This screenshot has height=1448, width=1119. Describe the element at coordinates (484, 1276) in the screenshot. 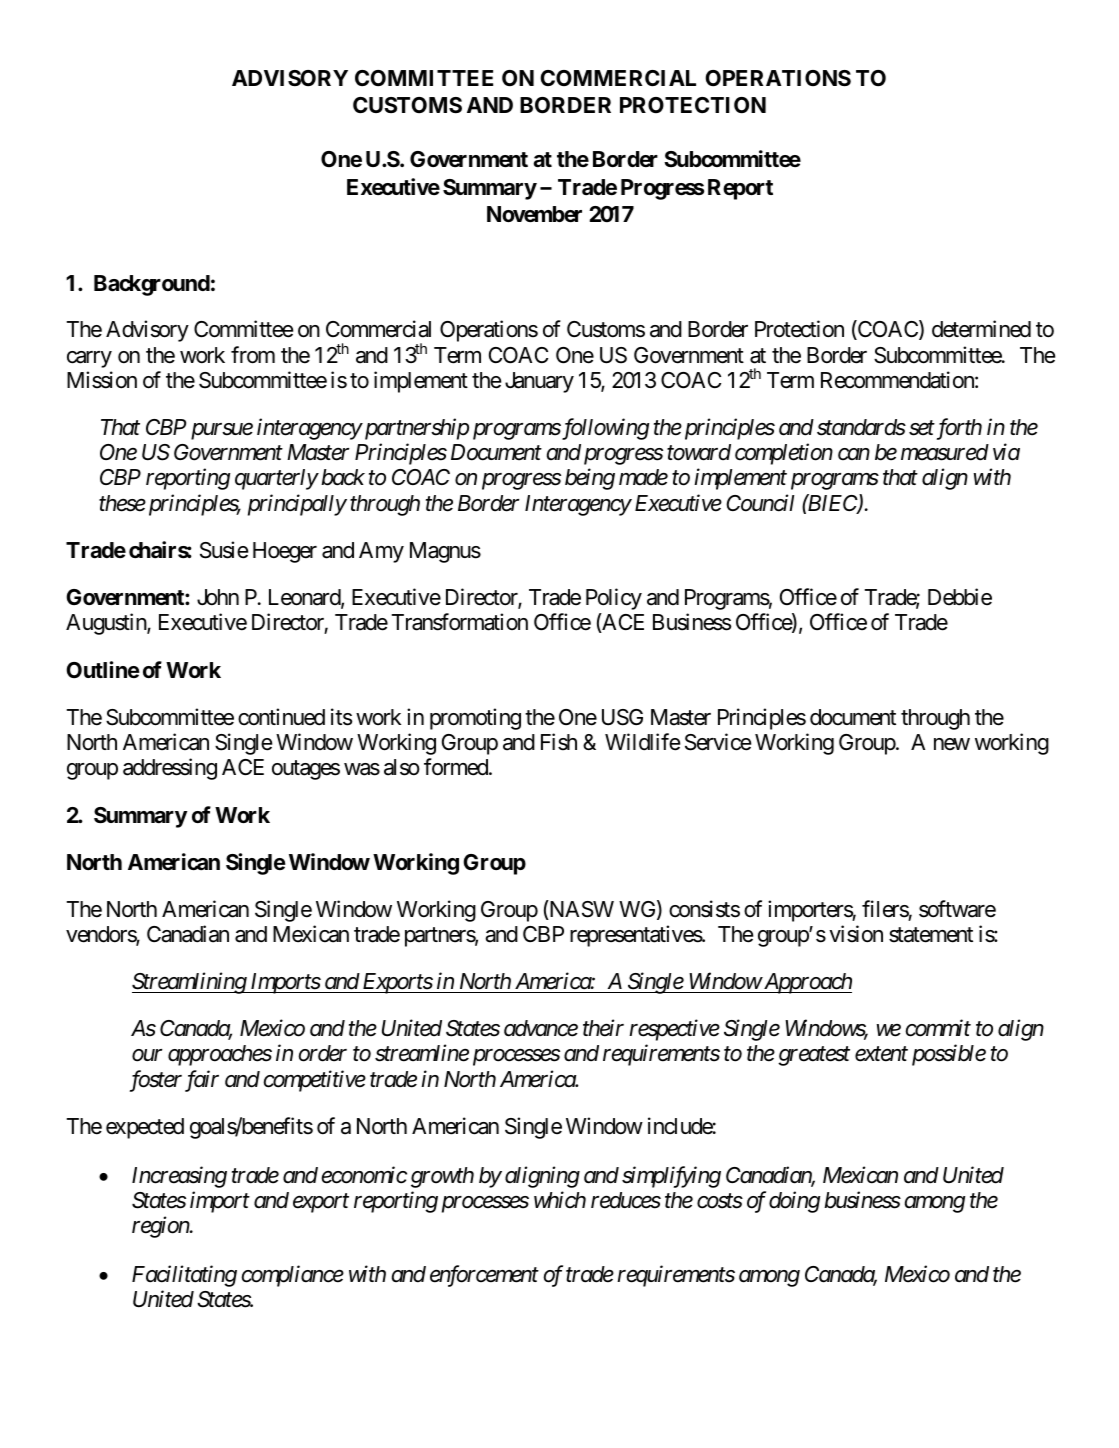

I see `enforcement` at that location.
